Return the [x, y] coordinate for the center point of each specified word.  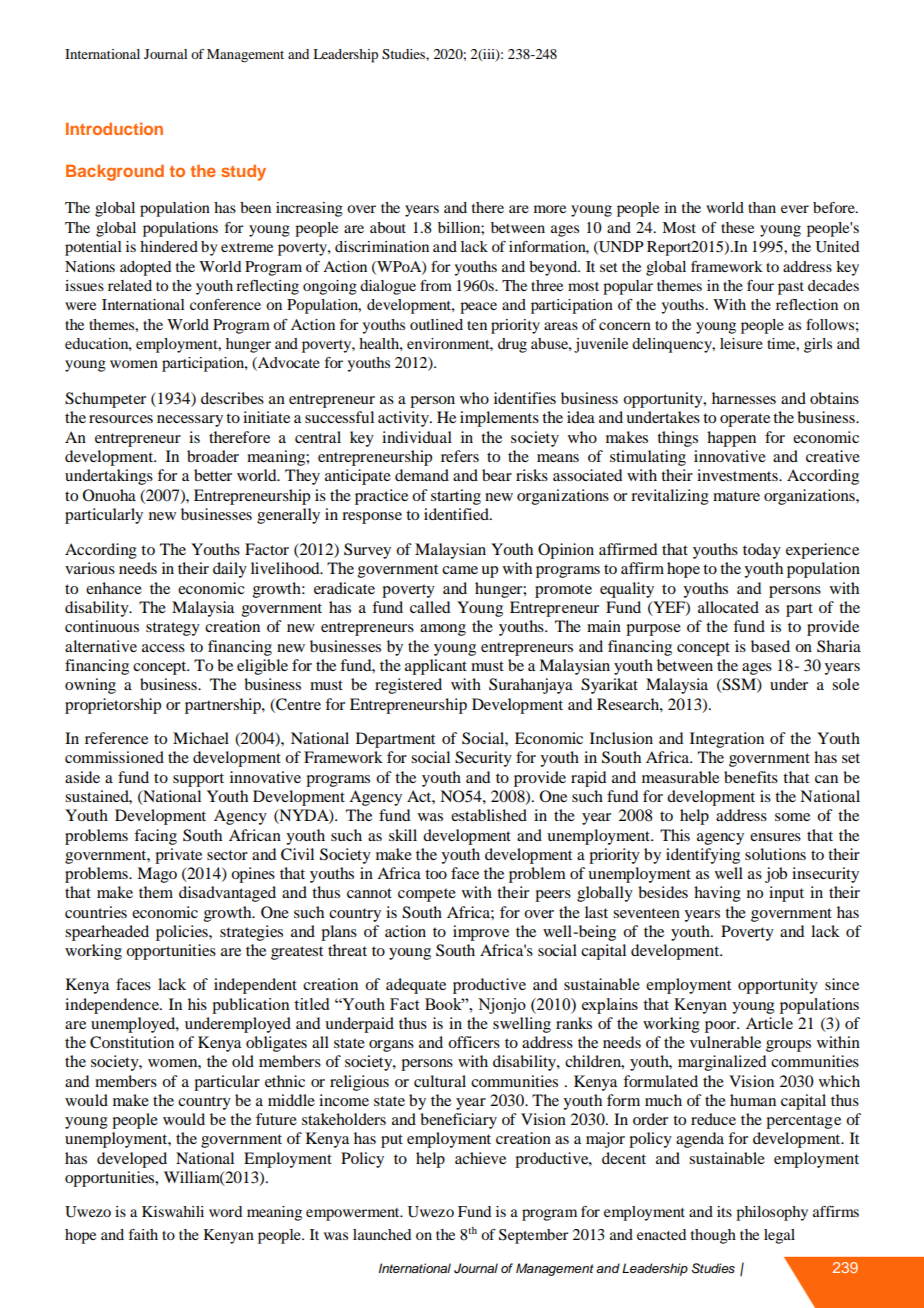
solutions [775, 854]
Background [115, 173]
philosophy [772, 1213]
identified [457, 514]
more [550, 209]
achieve [480, 1158]
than [762, 207]
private [178, 856]
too [436, 874]
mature [736, 496]
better [213, 475]
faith [143, 1234]
